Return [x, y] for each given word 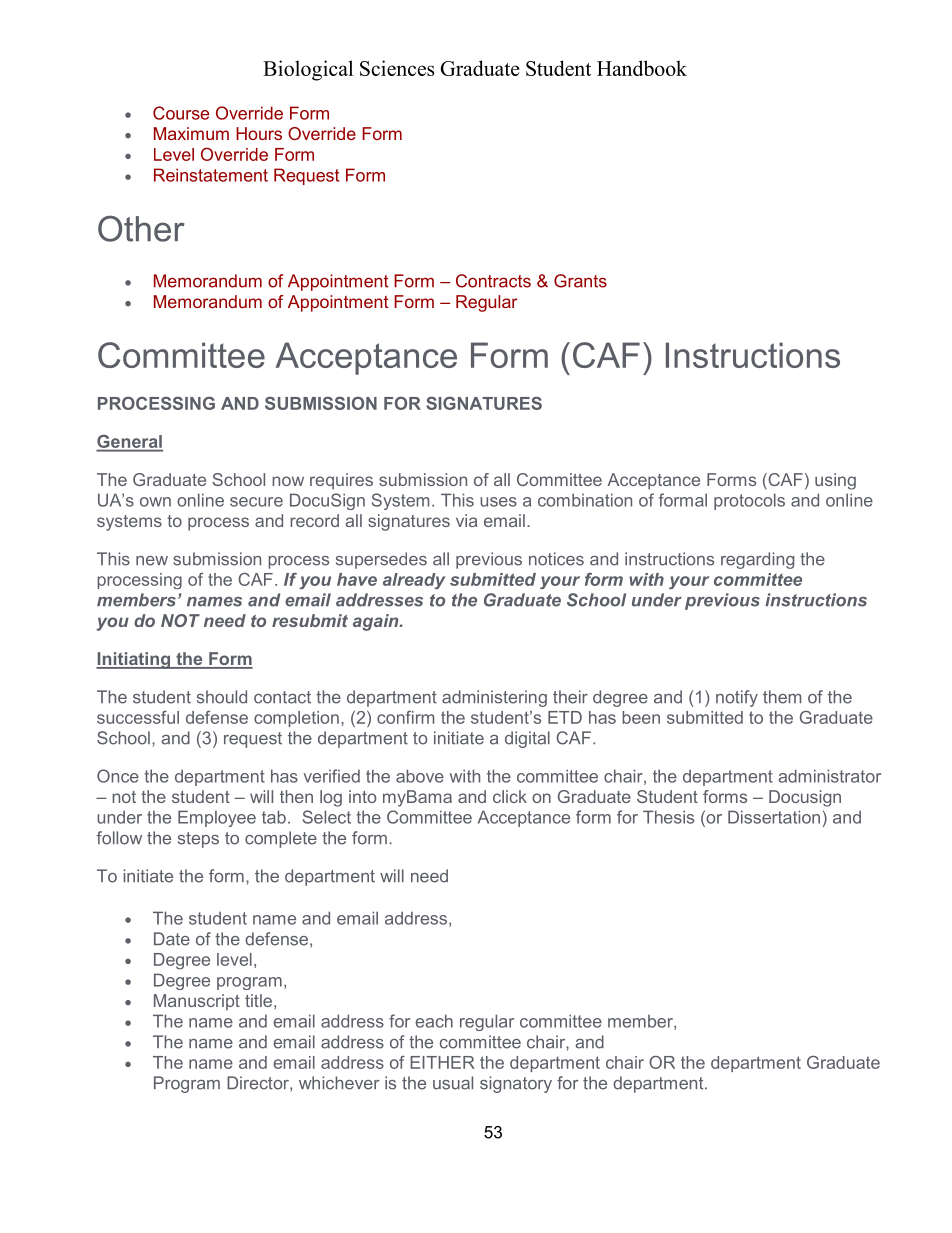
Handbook [642, 68]
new [152, 561]
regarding [757, 560]
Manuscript [197, 1002]
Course [181, 113]
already [414, 581]
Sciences [397, 68]
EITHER [442, 1062]
